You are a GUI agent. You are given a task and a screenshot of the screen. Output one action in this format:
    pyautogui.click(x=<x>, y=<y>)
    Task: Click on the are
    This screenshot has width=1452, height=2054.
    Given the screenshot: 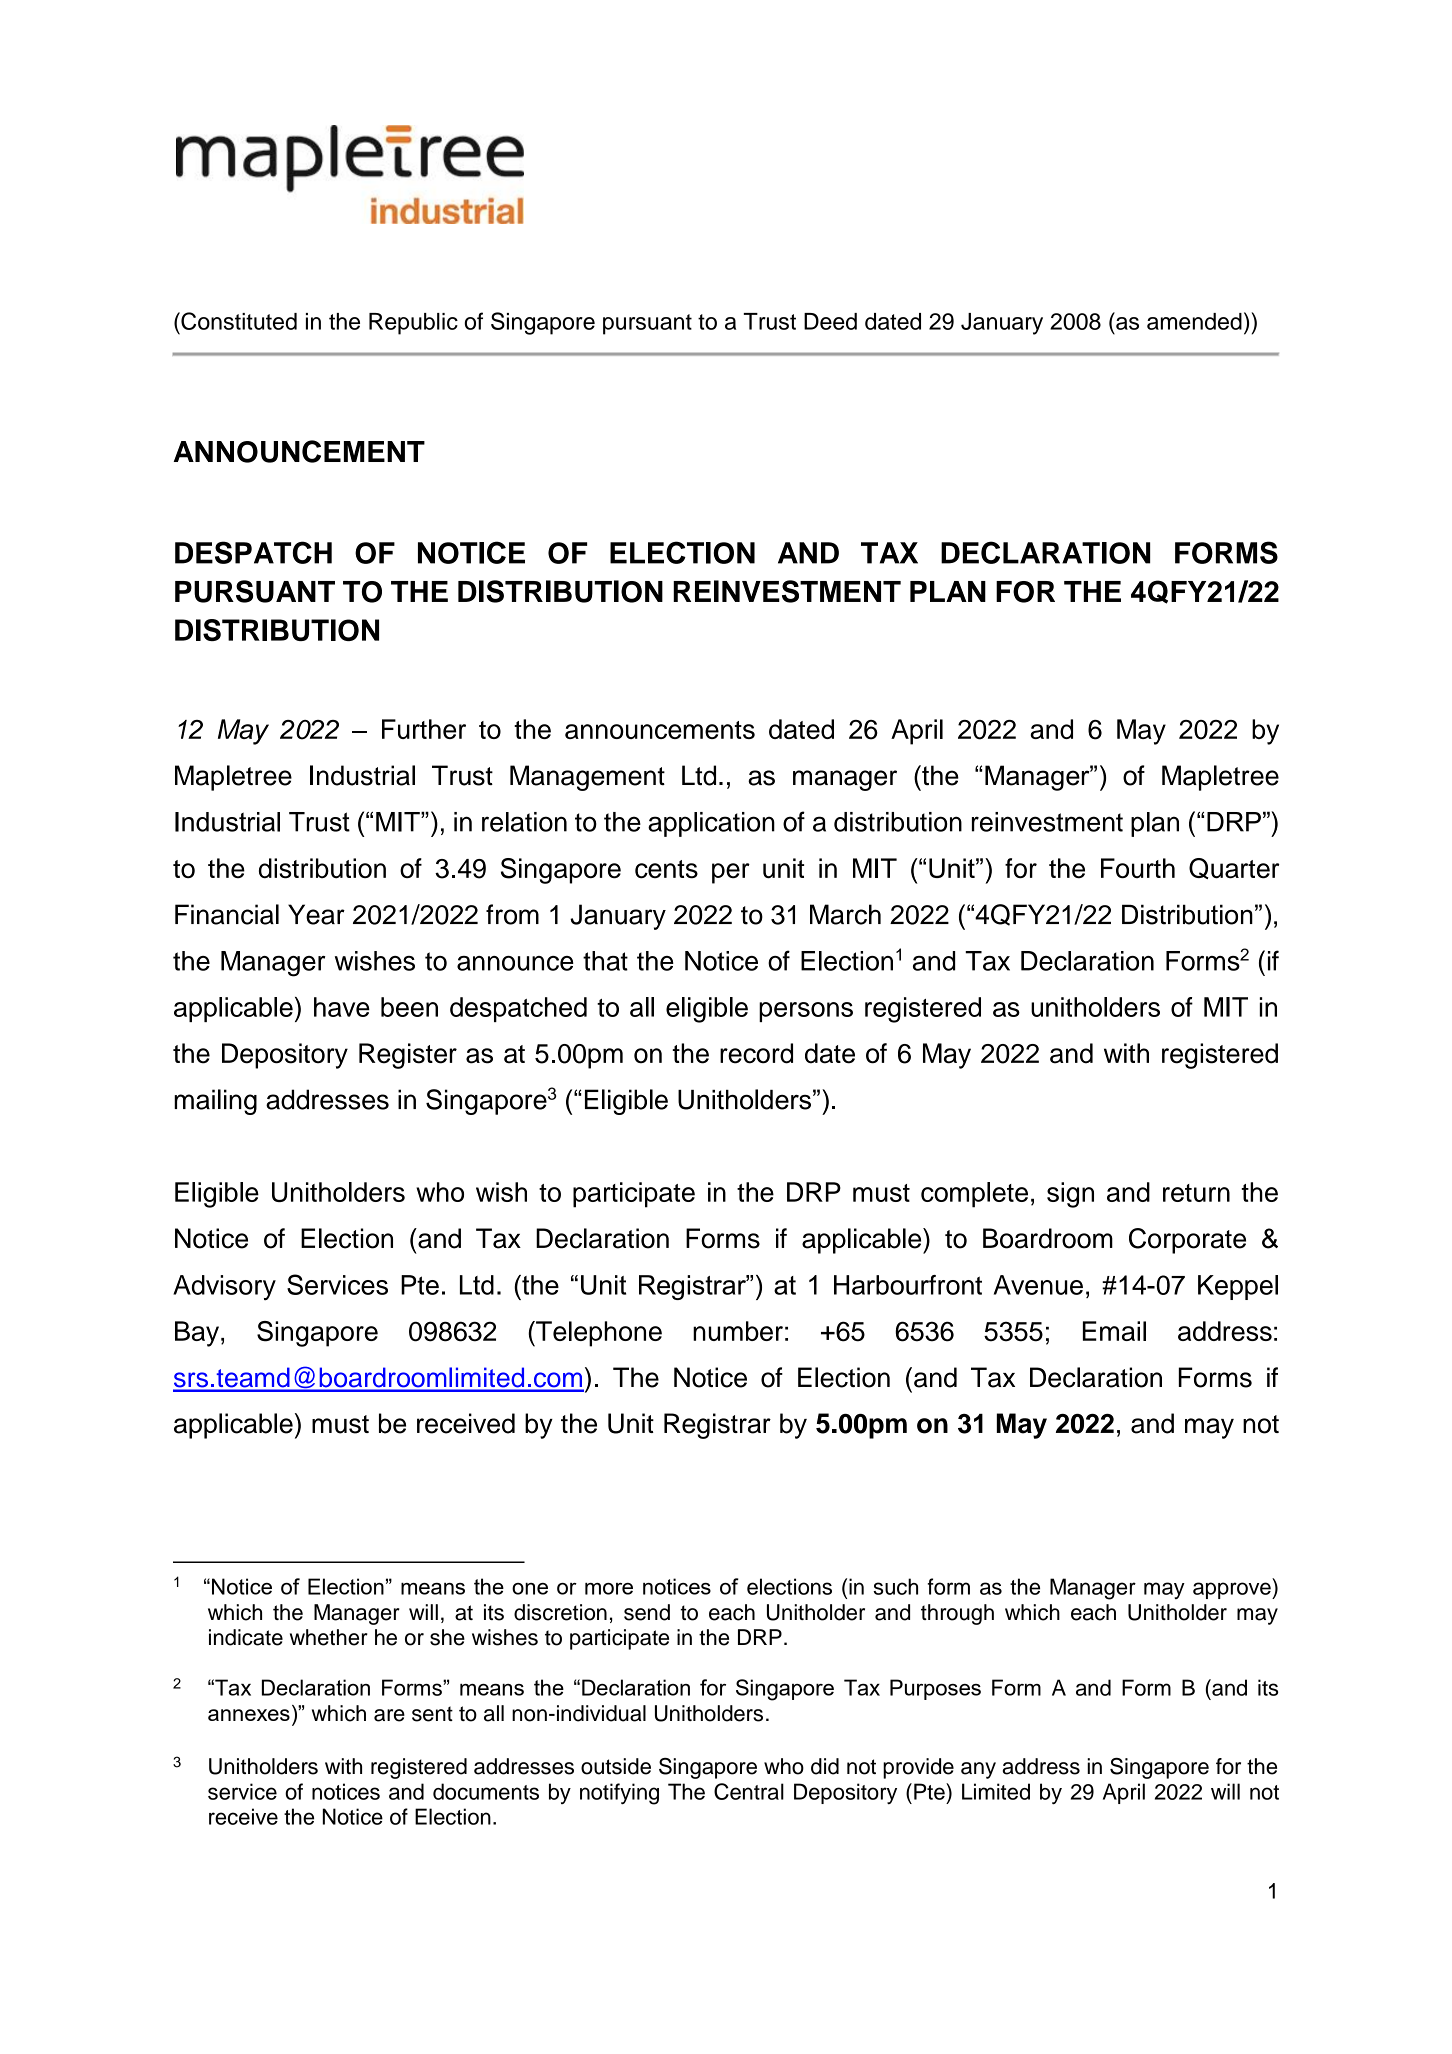 What is the action you would take?
    pyautogui.click(x=389, y=1715)
